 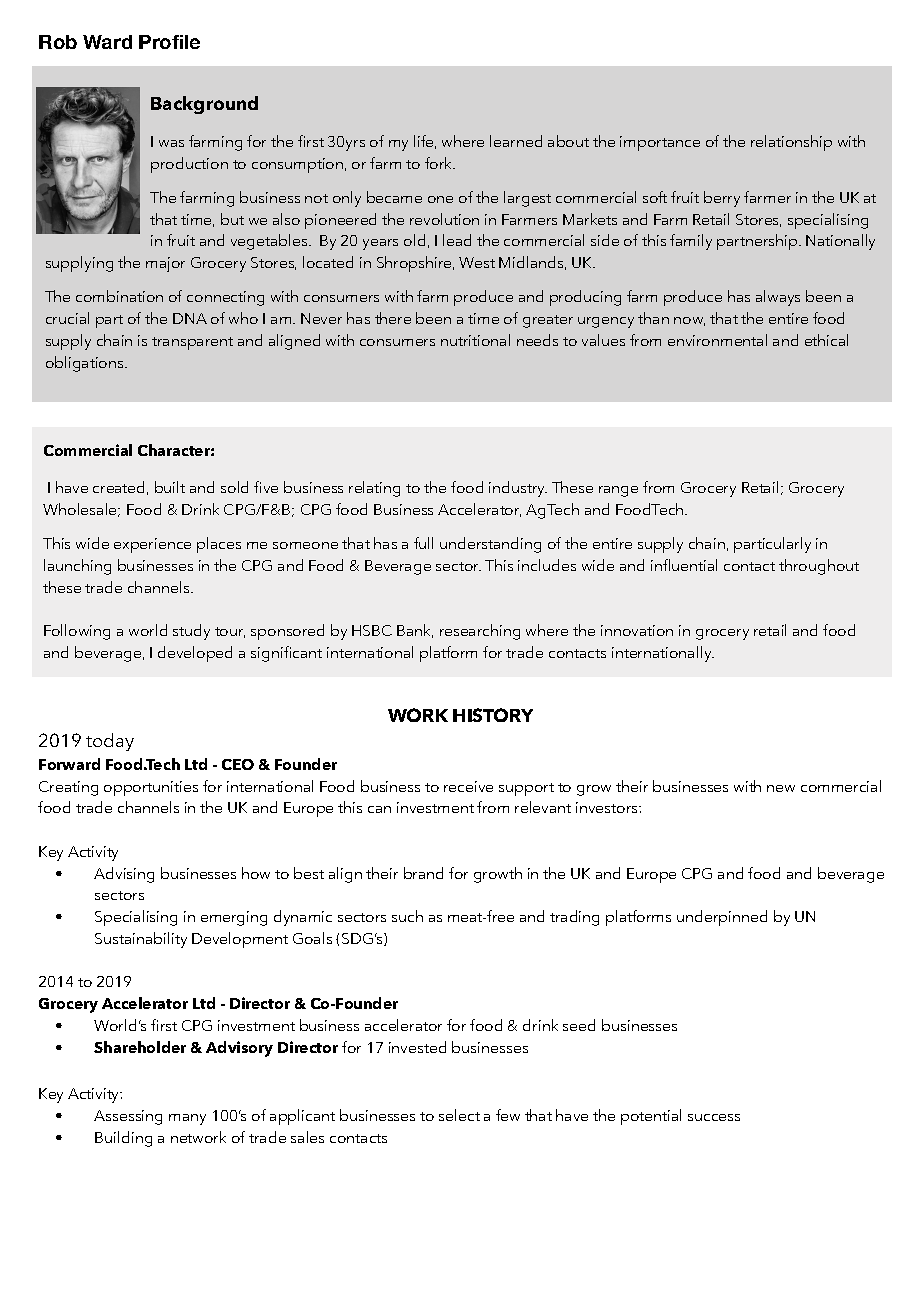 What do you see at coordinates (128, 1117) in the document?
I see `Assessing` at bounding box center [128, 1117].
